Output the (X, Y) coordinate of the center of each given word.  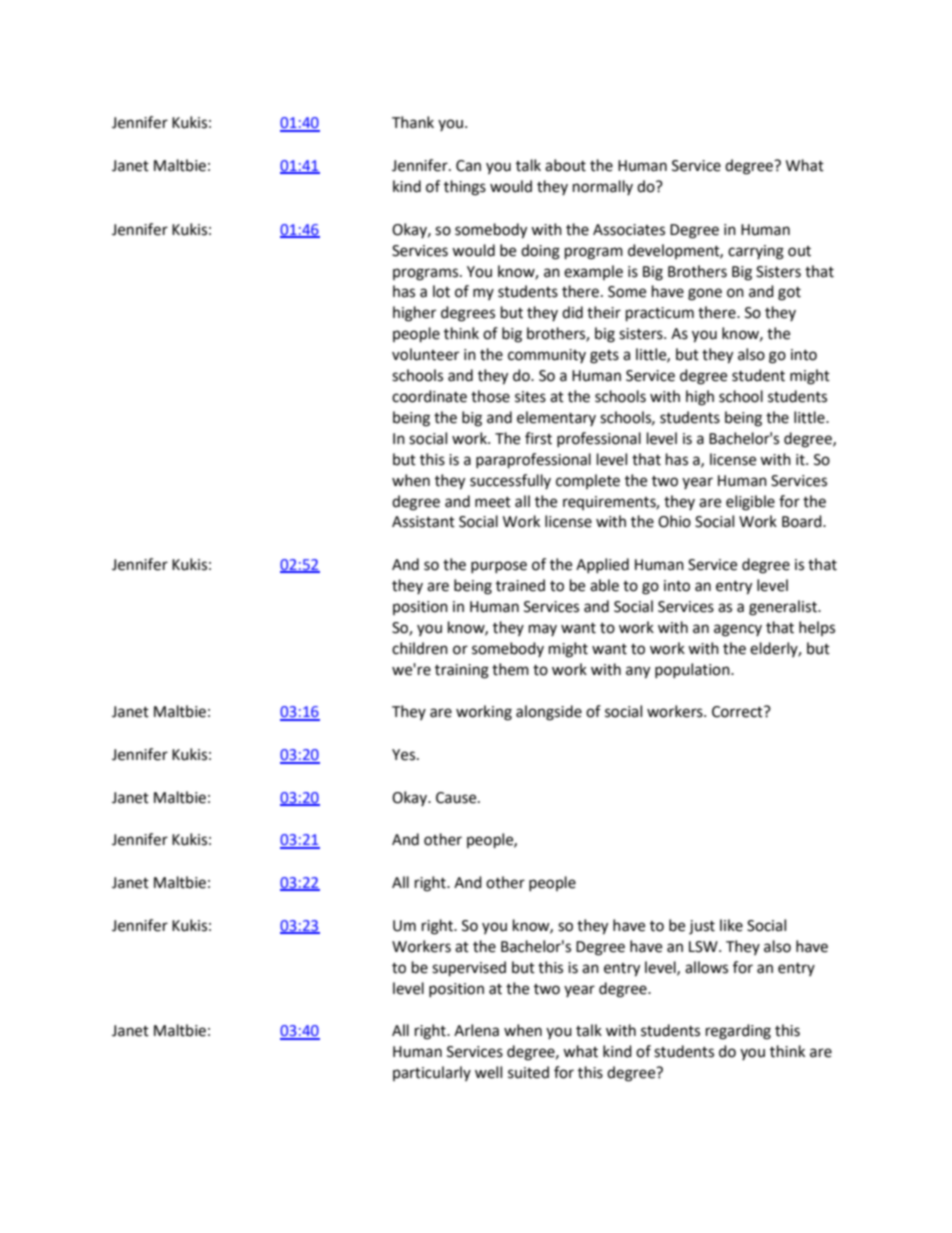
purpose (499, 567)
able (604, 585)
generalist (784, 608)
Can (468, 166)
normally (603, 187)
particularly (432, 1073)
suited (528, 1072)
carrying (756, 252)
